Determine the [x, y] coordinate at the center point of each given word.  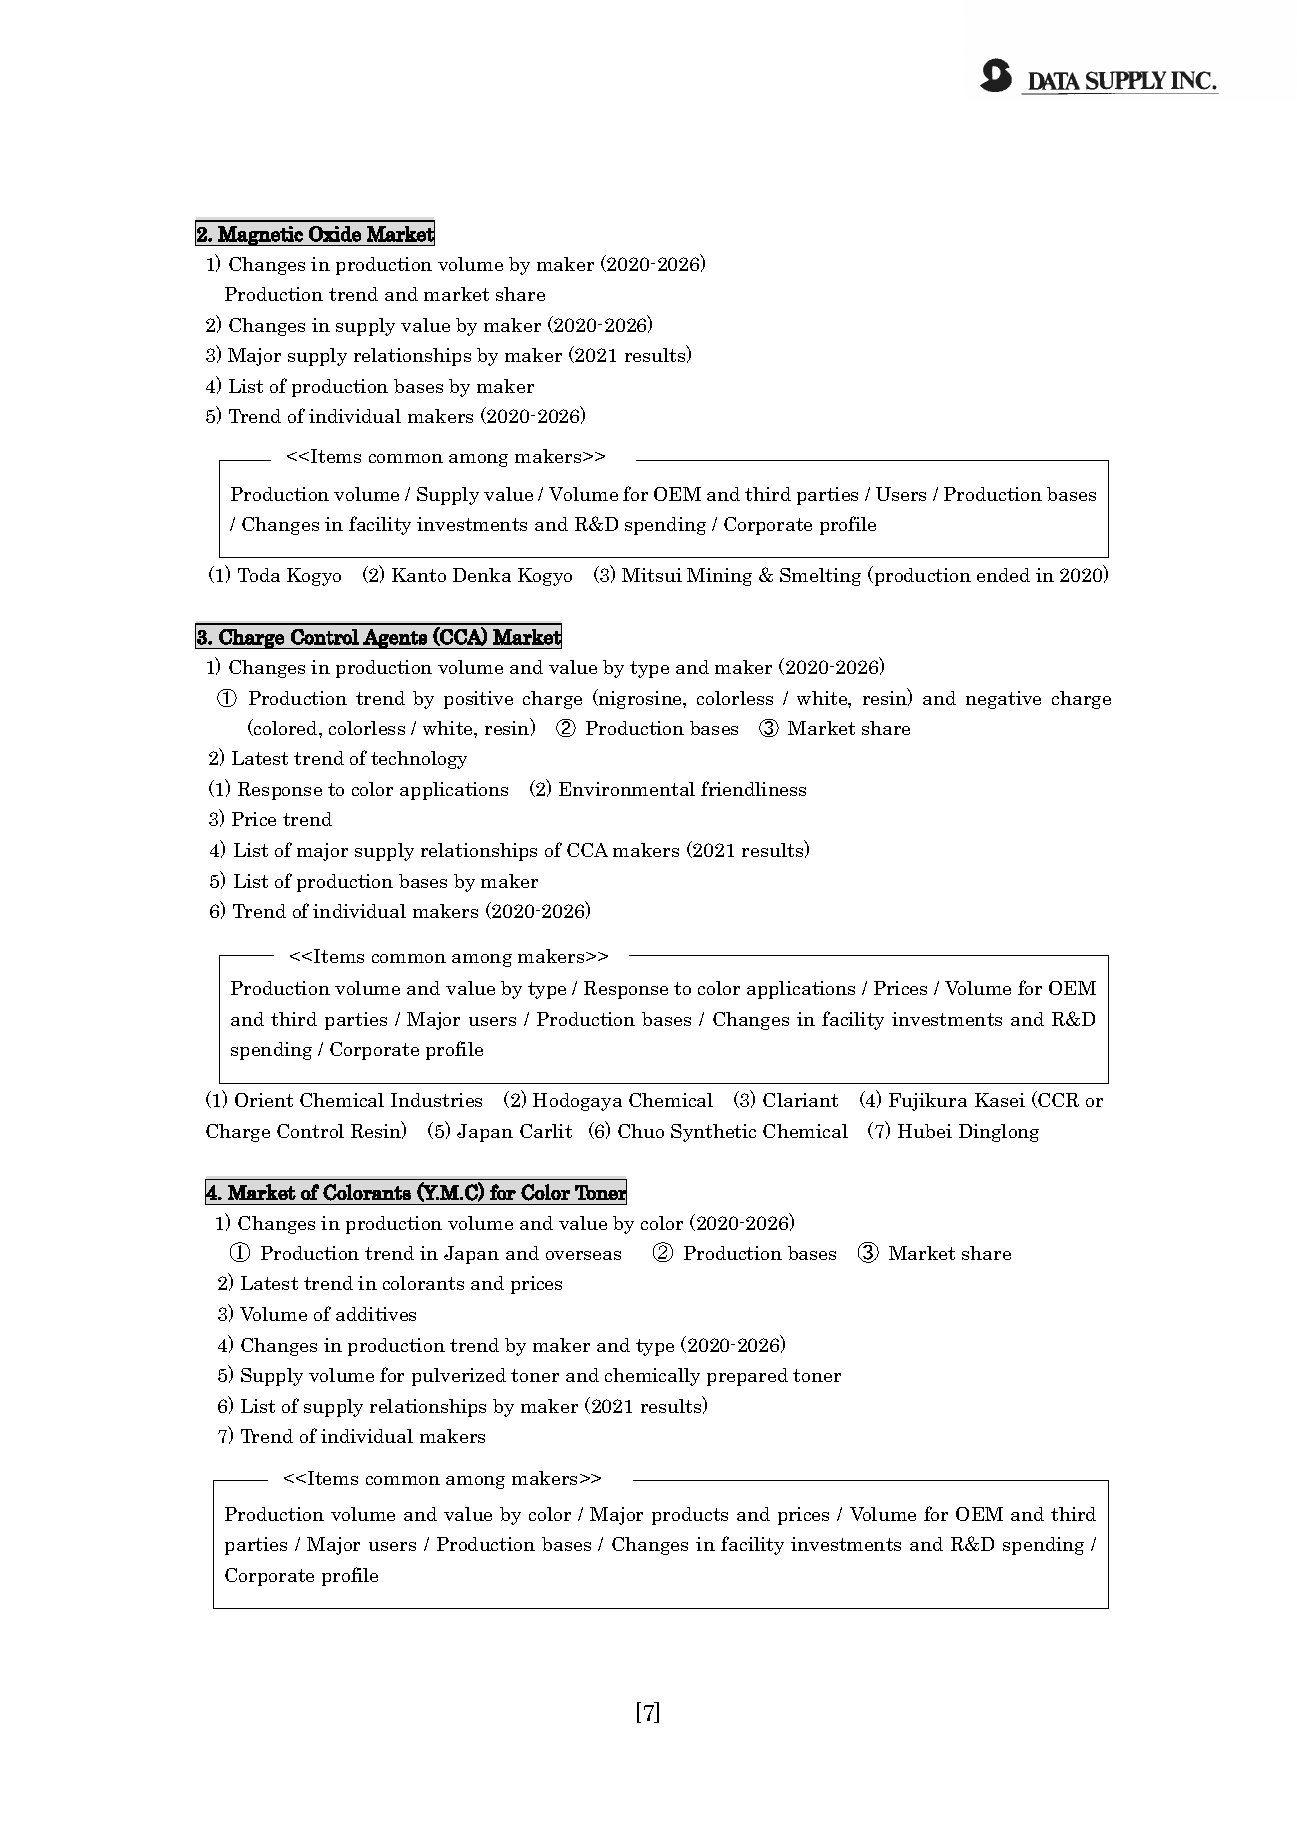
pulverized [459, 1377]
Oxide [335, 234]
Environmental [627, 789]
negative [1003, 700]
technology [419, 760]
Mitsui [652, 575]
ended [1003, 575]
